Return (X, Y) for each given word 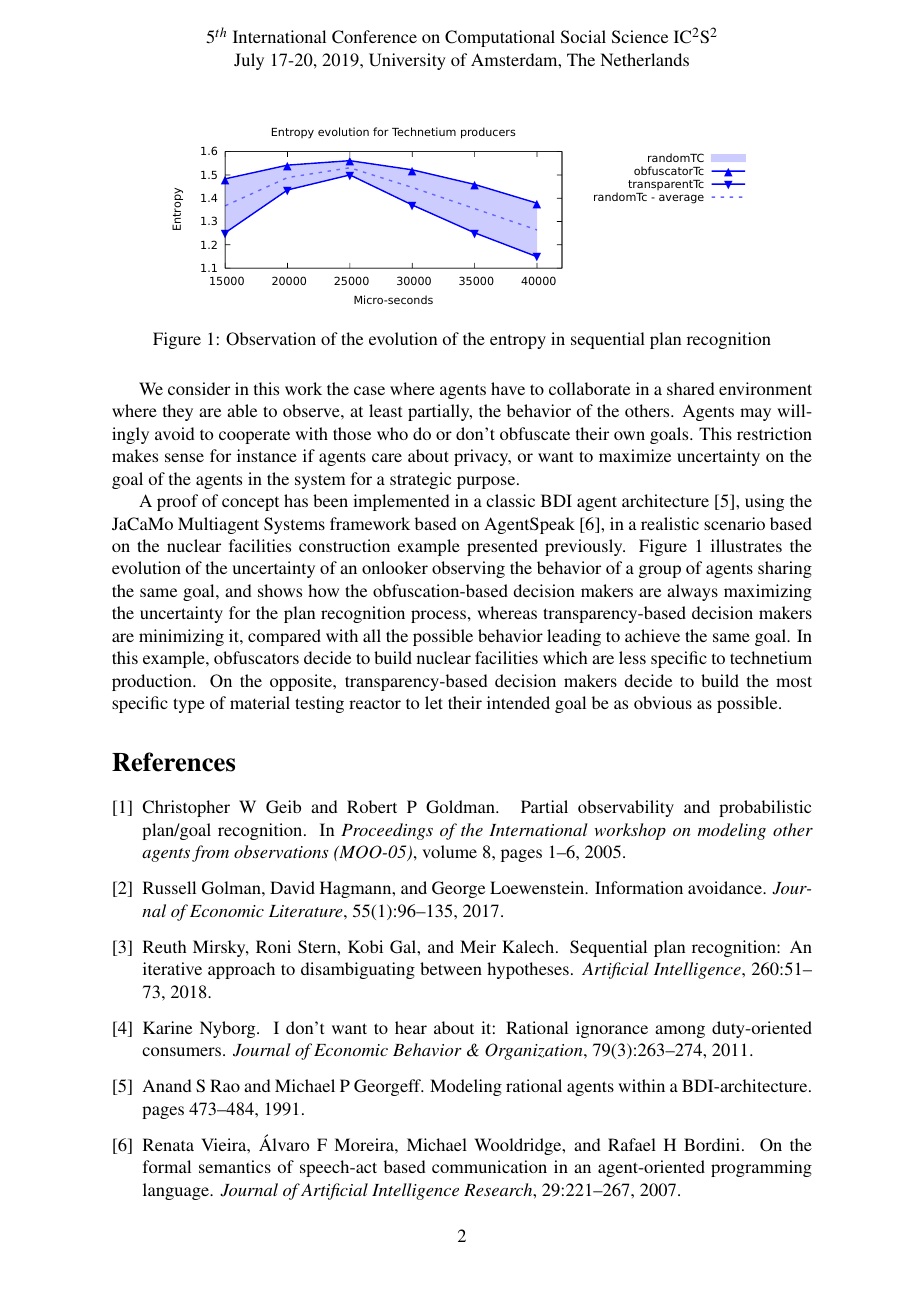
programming (761, 1168)
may (755, 414)
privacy (482, 457)
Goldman (461, 807)
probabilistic (765, 808)
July (249, 61)
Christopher (186, 808)
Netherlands (644, 59)
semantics (235, 1166)
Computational (500, 38)
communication (489, 1166)
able (242, 410)
